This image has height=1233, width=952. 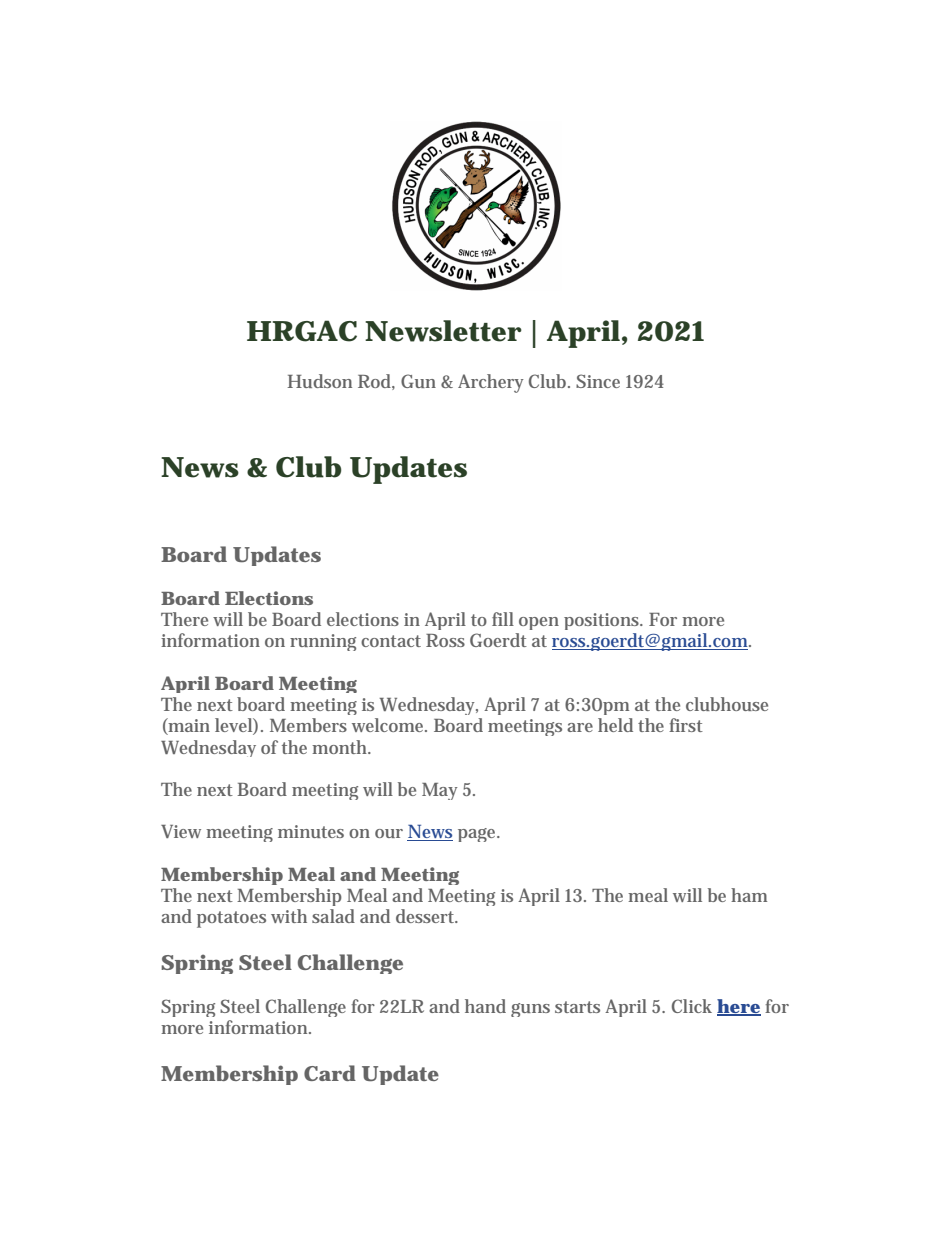 I want to click on Archery, so click(x=491, y=383).
